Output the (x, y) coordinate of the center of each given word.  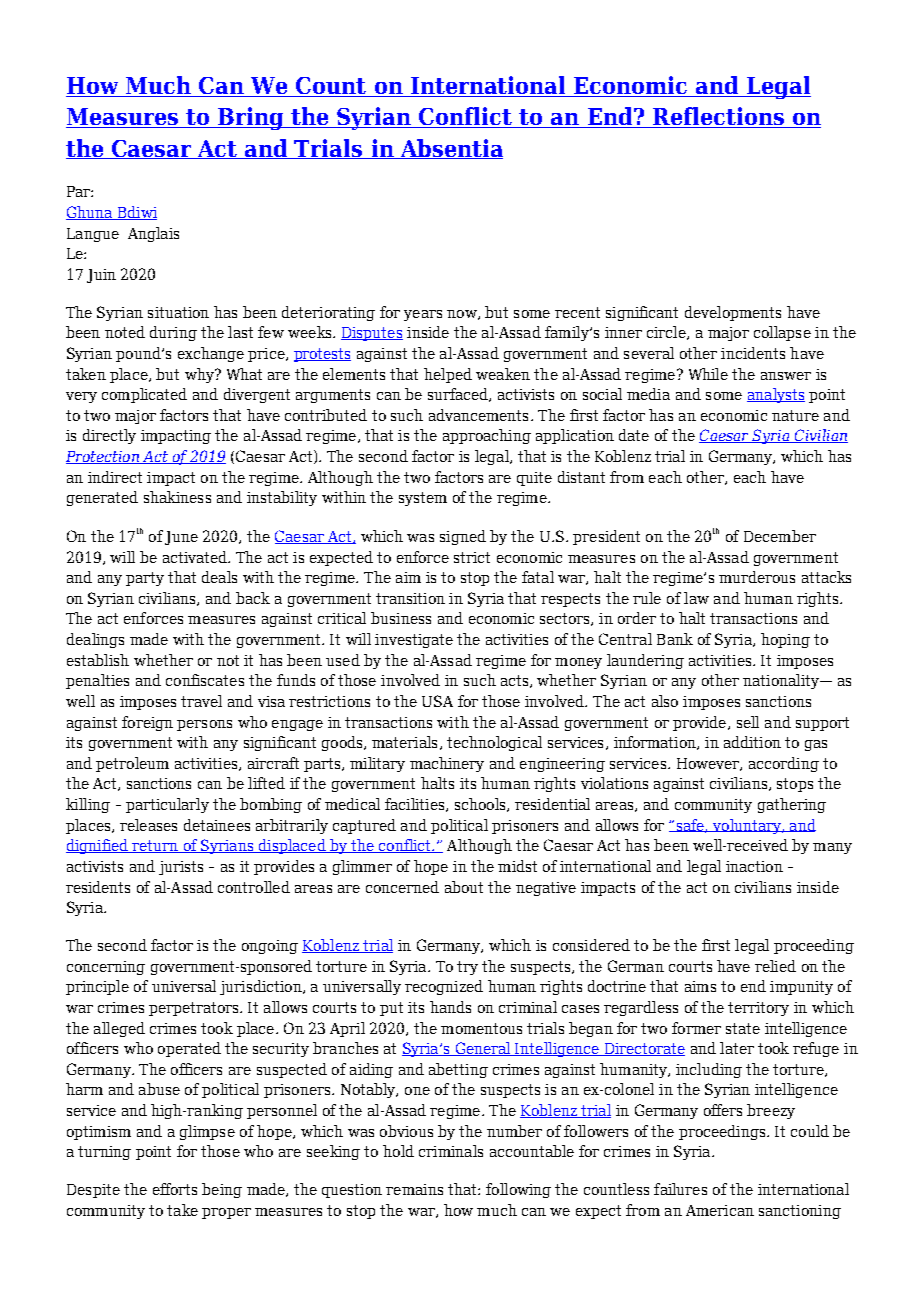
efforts (175, 1189)
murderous (757, 577)
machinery (447, 764)
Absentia (451, 149)
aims (700, 986)
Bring (251, 118)
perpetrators (195, 1009)
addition (752, 742)
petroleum (132, 764)
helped (448, 375)
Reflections (718, 117)
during (173, 333)
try (467, 968)
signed (463, 537)
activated (196, 557)
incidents (753, 353)
